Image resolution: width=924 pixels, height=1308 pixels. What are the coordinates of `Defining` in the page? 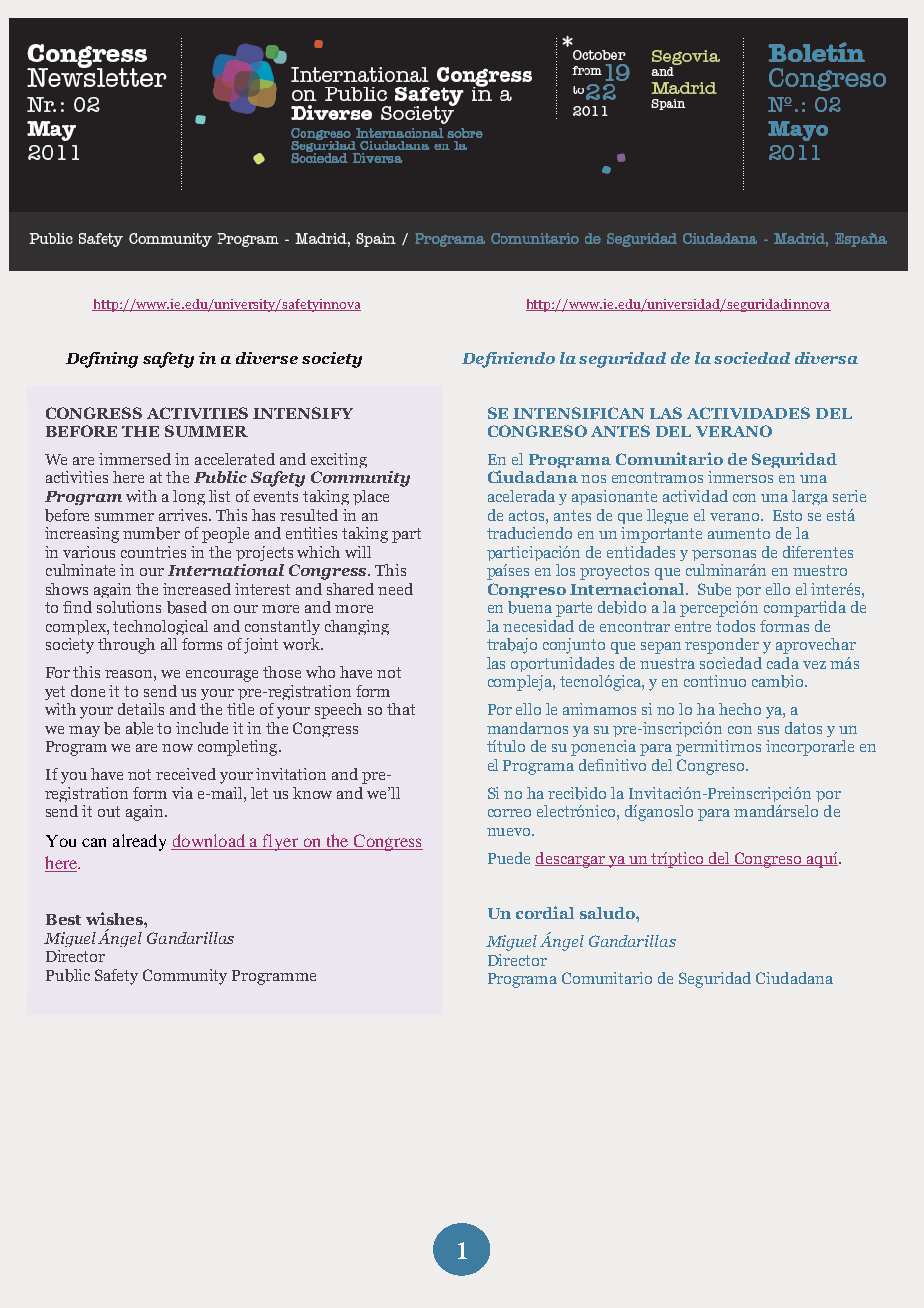 It's located at (102, 360).
